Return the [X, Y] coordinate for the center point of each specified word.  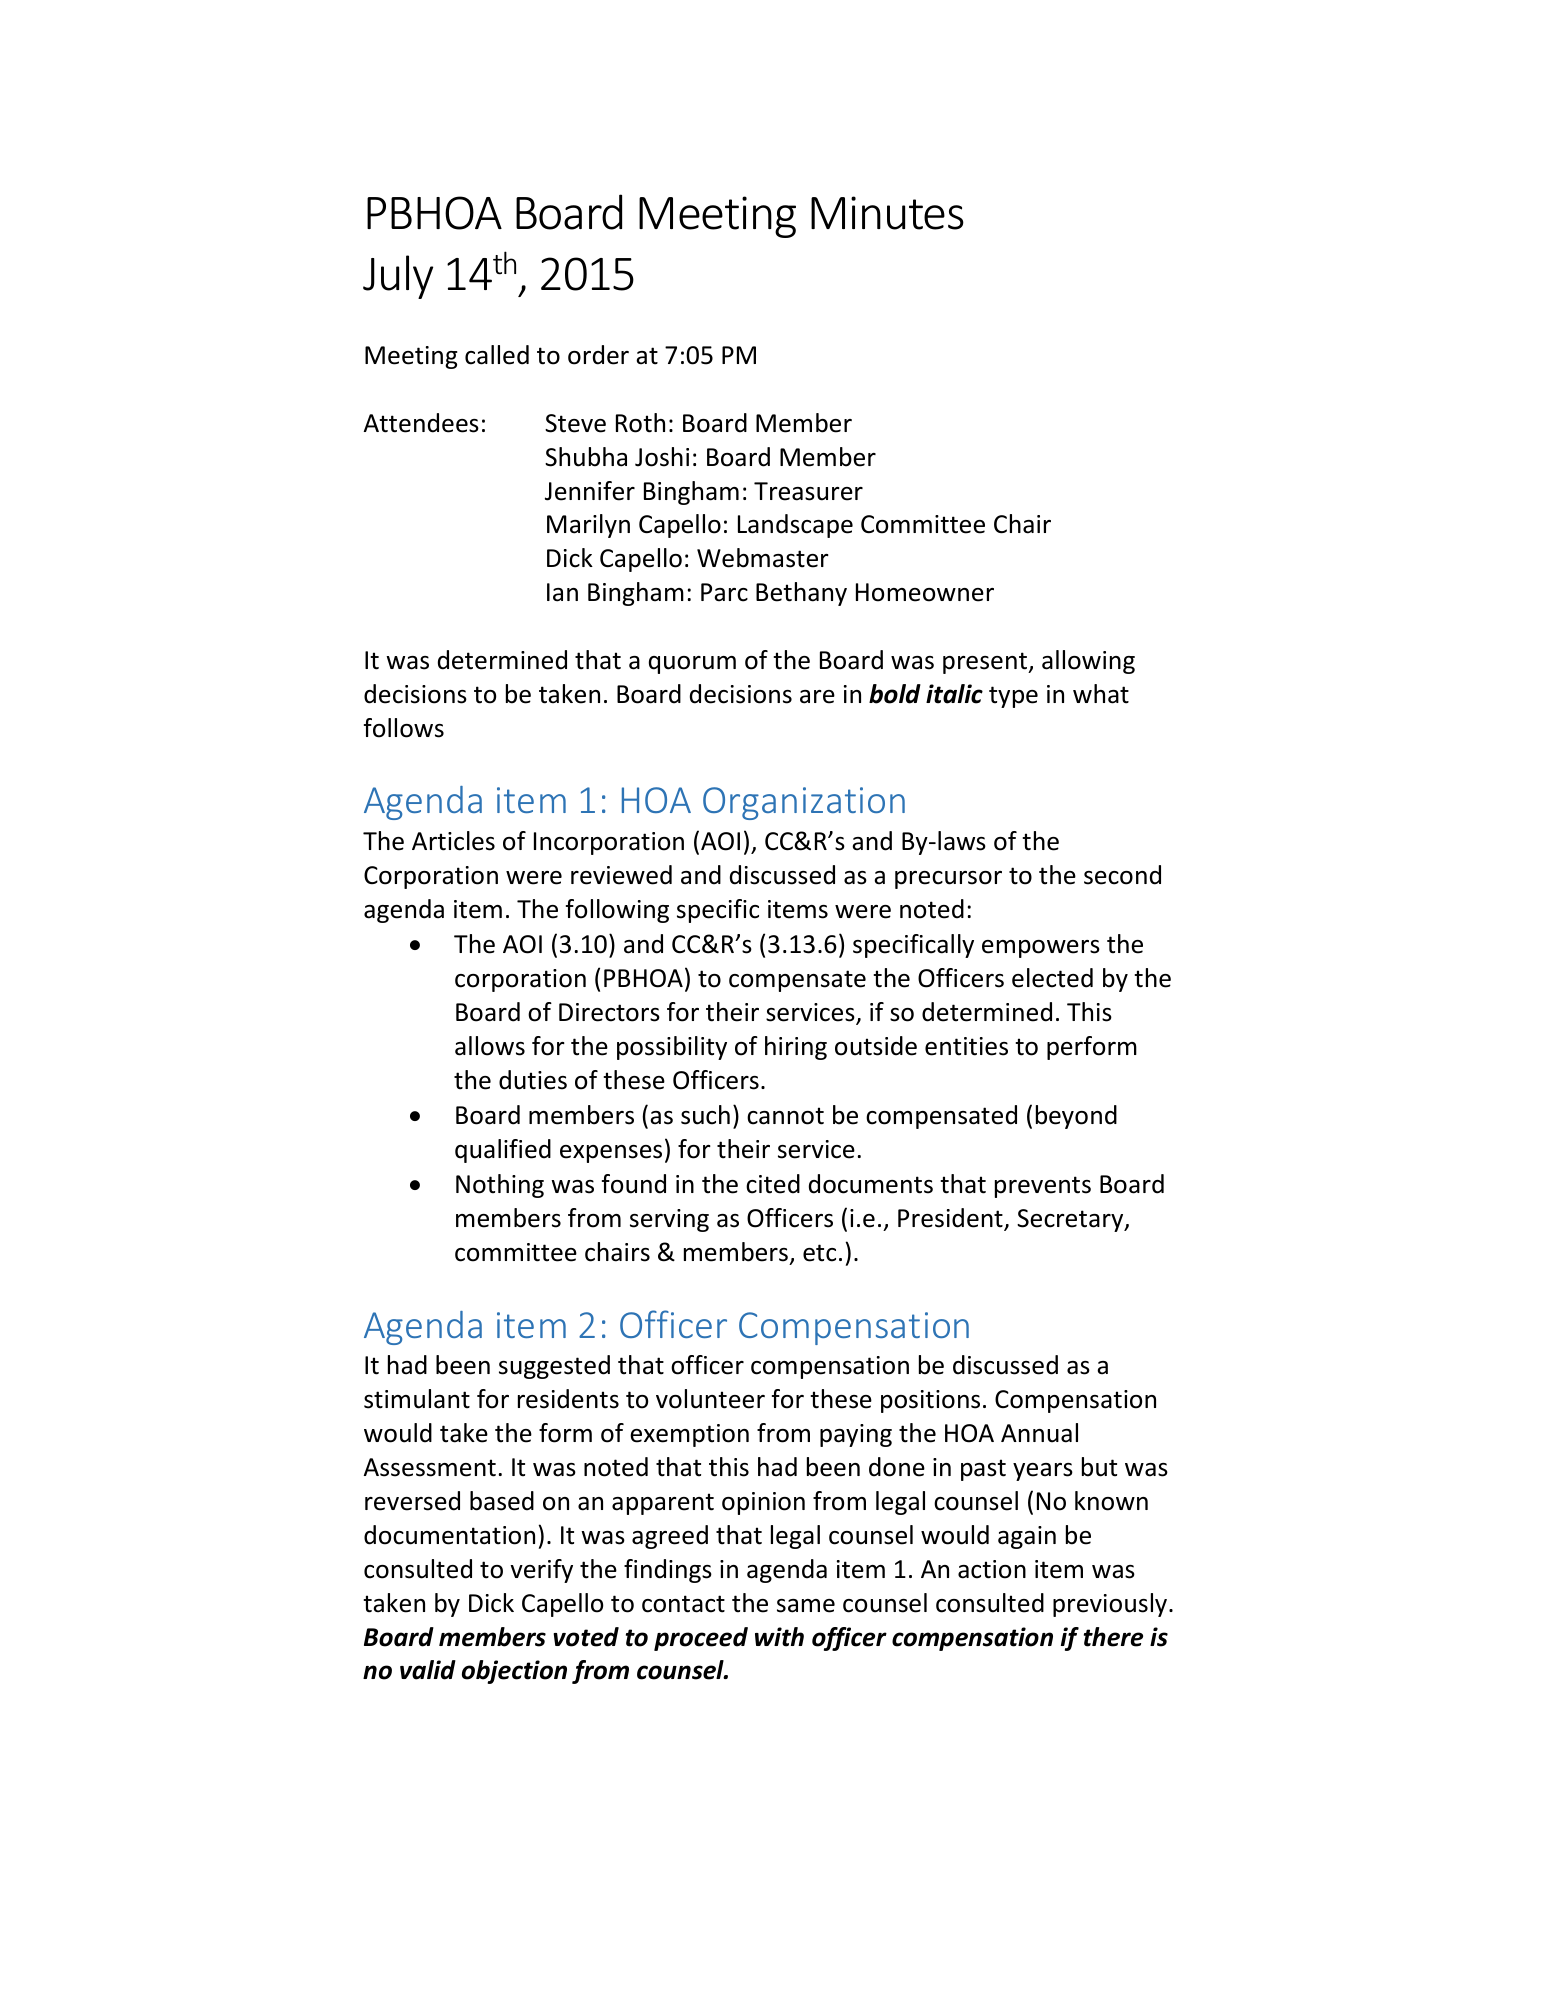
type [1013, 697]
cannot [785, 1116]
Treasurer [808, 491]
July [398, 277]
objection [514, 1672]
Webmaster [763, 558]
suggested [554, 1367]
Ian [562, 592]
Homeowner [925, 592]
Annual [1039, 1433]
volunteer [710, 1399]
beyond [1076, 1117]
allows [490, 1046]
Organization [804, 803]
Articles [453, 841]
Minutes [887, 213]
